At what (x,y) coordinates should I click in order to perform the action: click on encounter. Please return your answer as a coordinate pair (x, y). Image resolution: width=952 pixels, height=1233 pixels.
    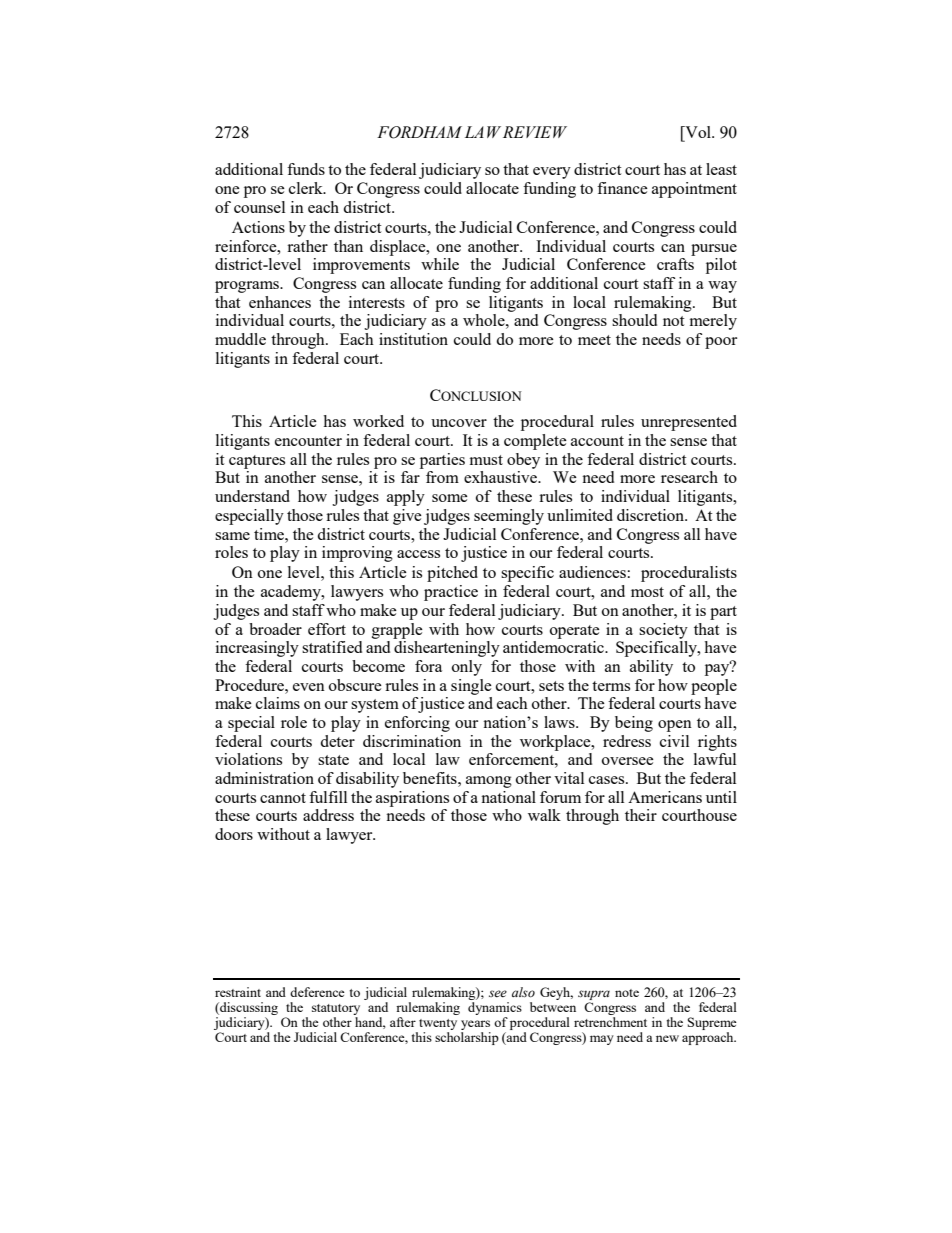
    Looking at the image, I should click on (308, 441).
